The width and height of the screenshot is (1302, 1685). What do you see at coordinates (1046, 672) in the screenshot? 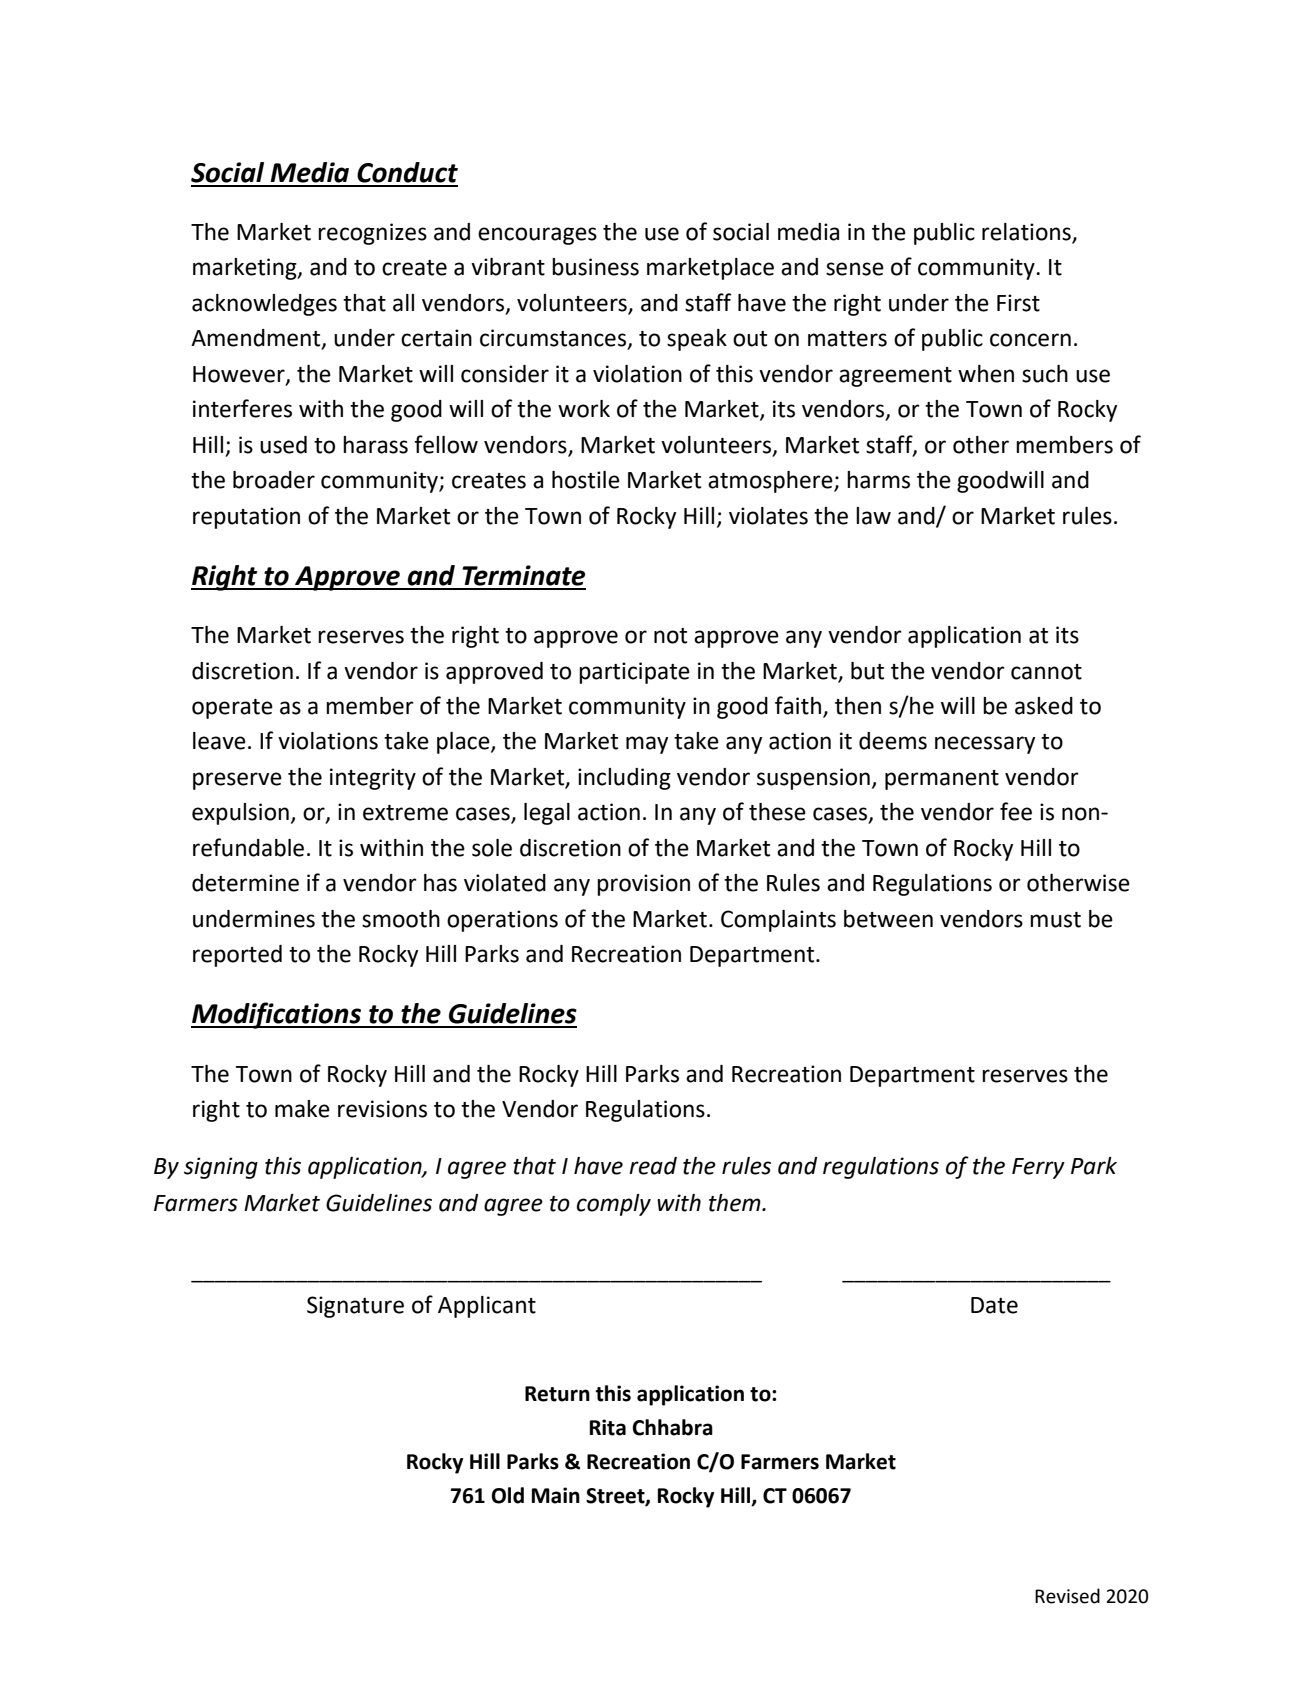
I see `cannot` at bounding box center [1046, 672].
